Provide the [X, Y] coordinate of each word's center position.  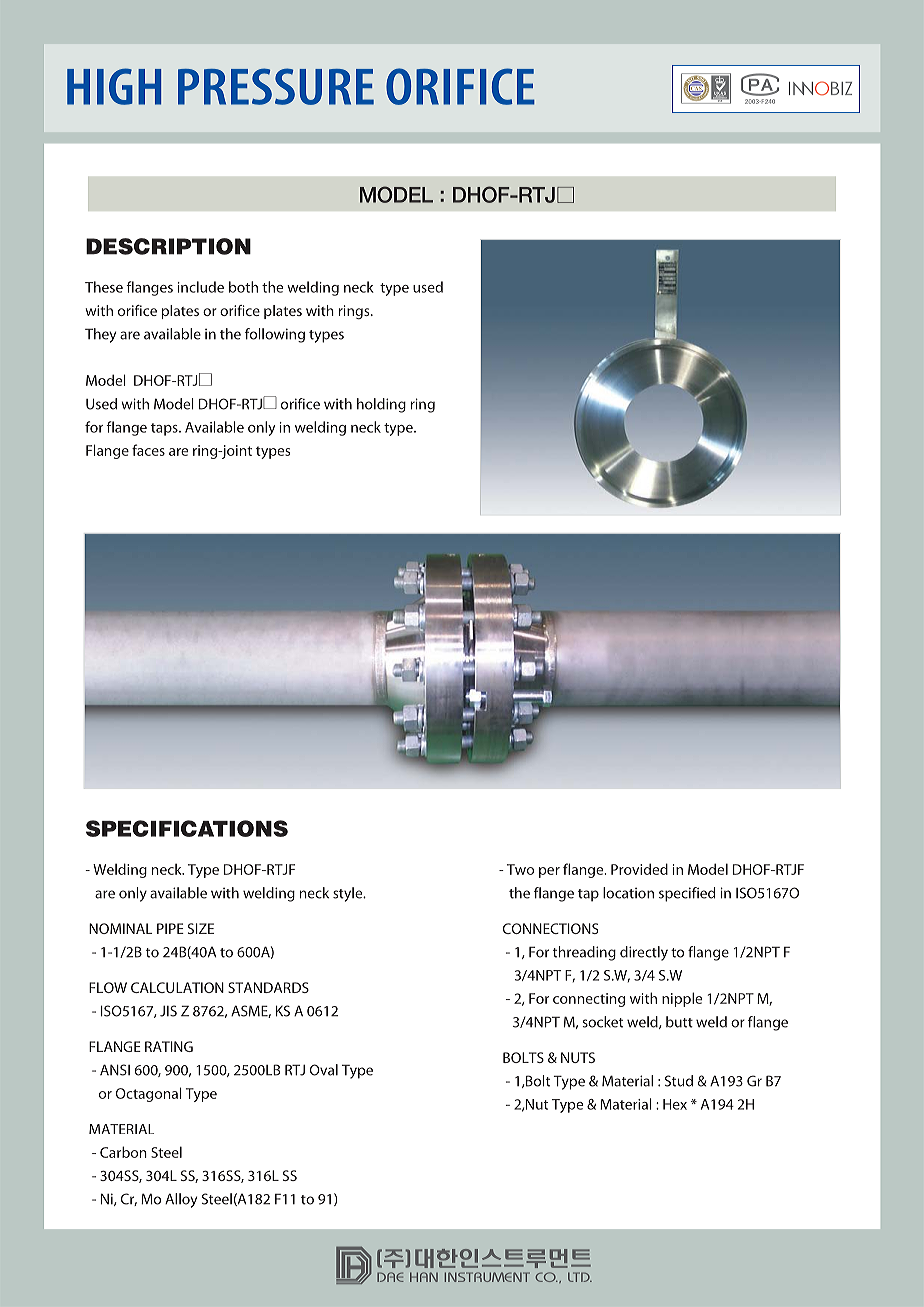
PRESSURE [276, 86]
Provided [639, 869]
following [275, 335]
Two [520, 869]
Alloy [181, 1200]
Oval [324, 1070]
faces [148, 450]
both [243, 287]
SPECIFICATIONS [187, 828]
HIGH [114, 86]
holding [381, 405]
